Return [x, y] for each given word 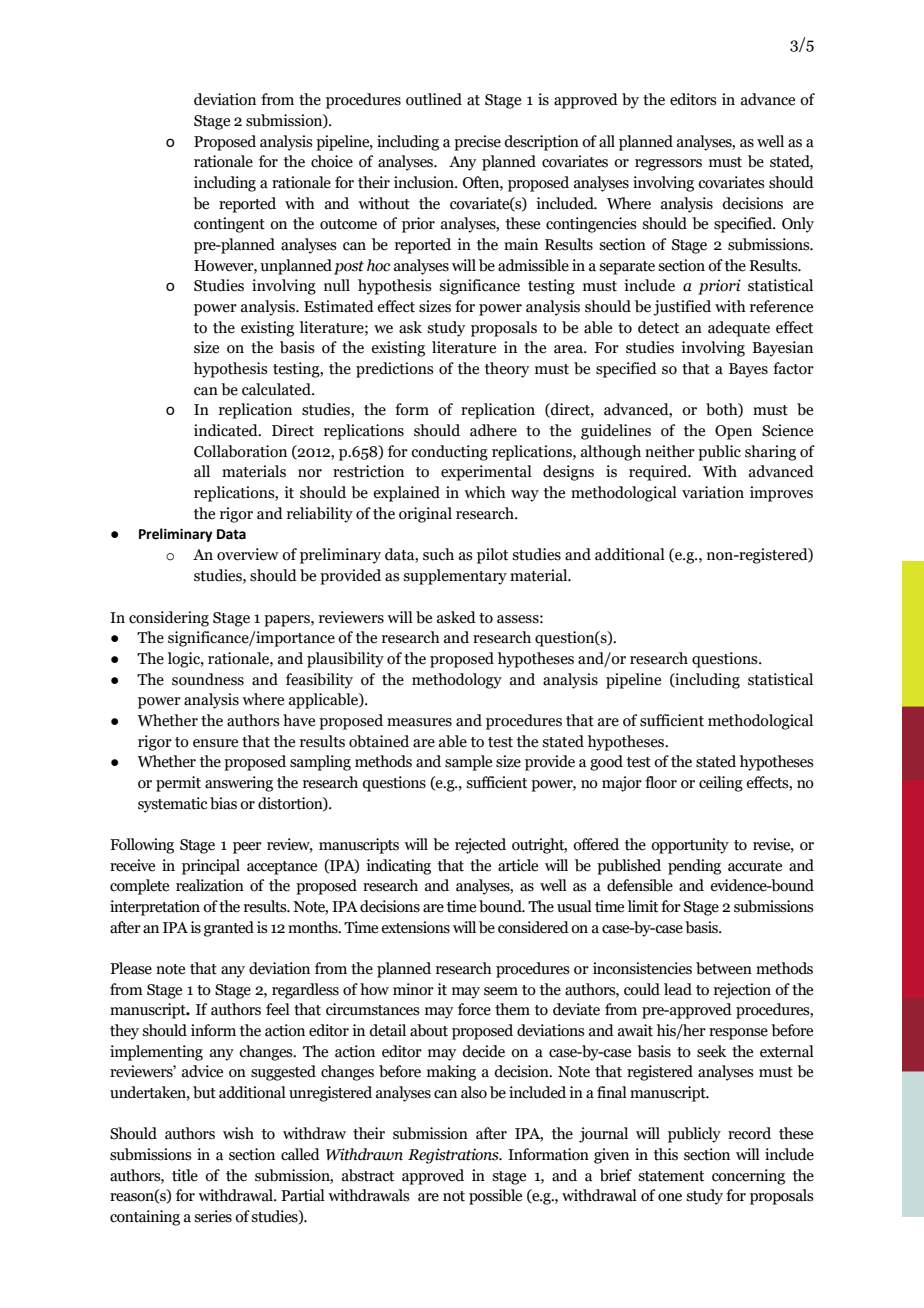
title [185, 1175]
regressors [668, 165]
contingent [229, 225]
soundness [208, 679]
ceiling [721, 784]
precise [477, 143]
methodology [457, 681]
